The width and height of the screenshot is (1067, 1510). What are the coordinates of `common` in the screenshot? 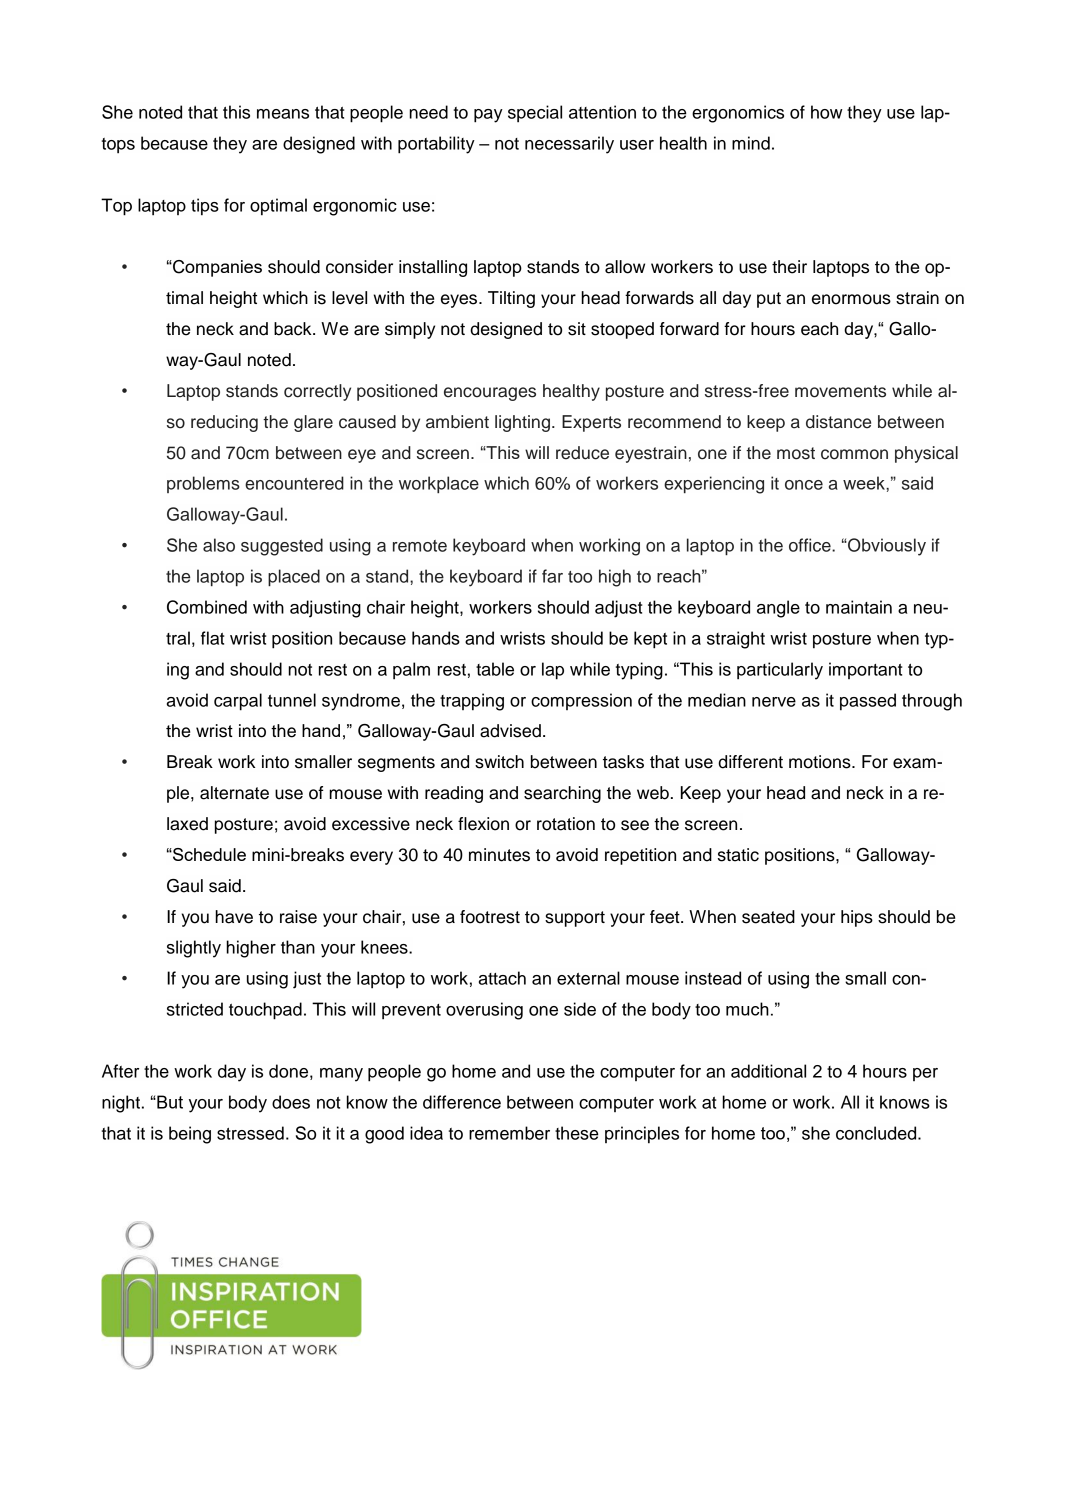 It's located at (854, 454).
